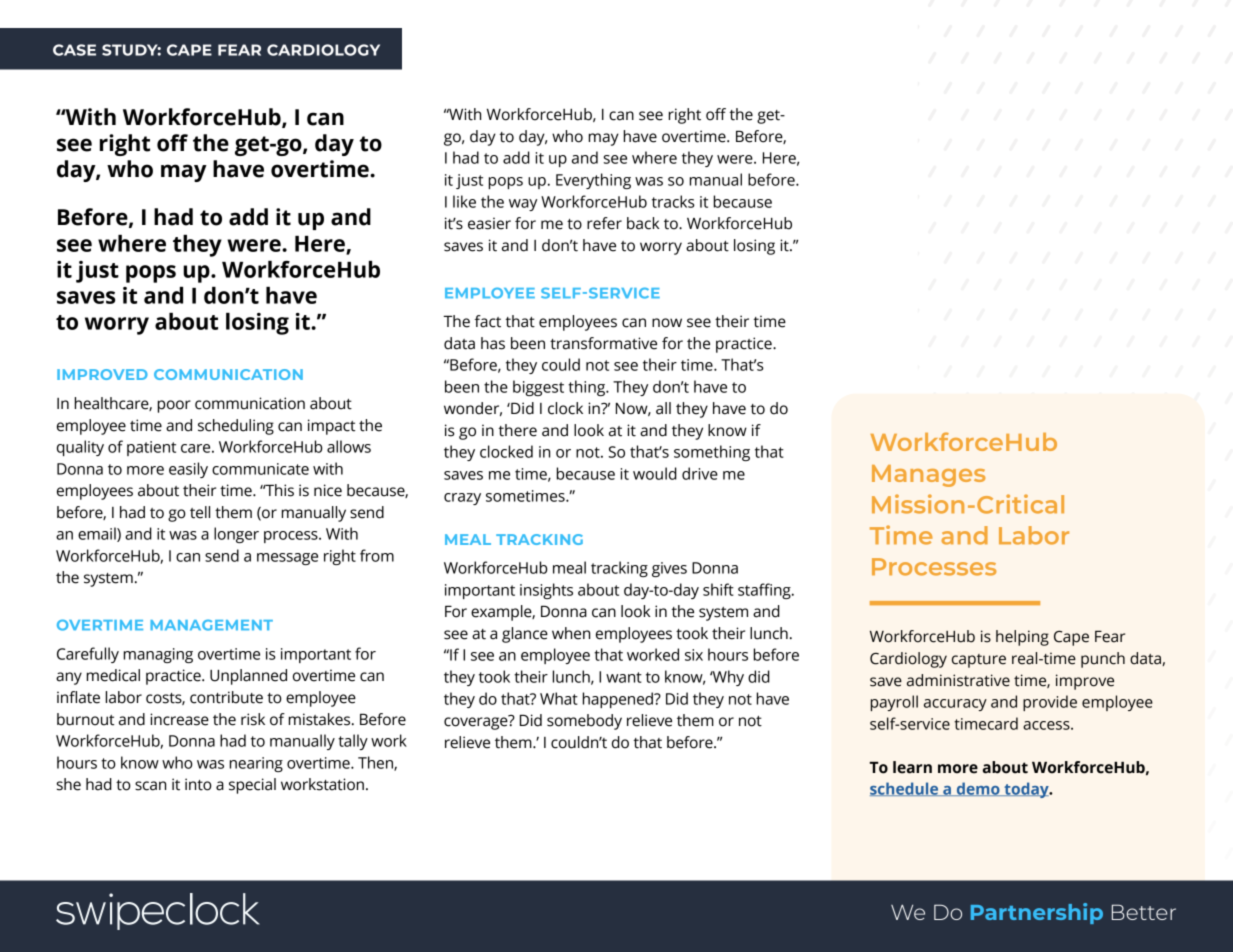 The width and height of the image is (1233, 952). I want to click on back, so click(643, 223).
